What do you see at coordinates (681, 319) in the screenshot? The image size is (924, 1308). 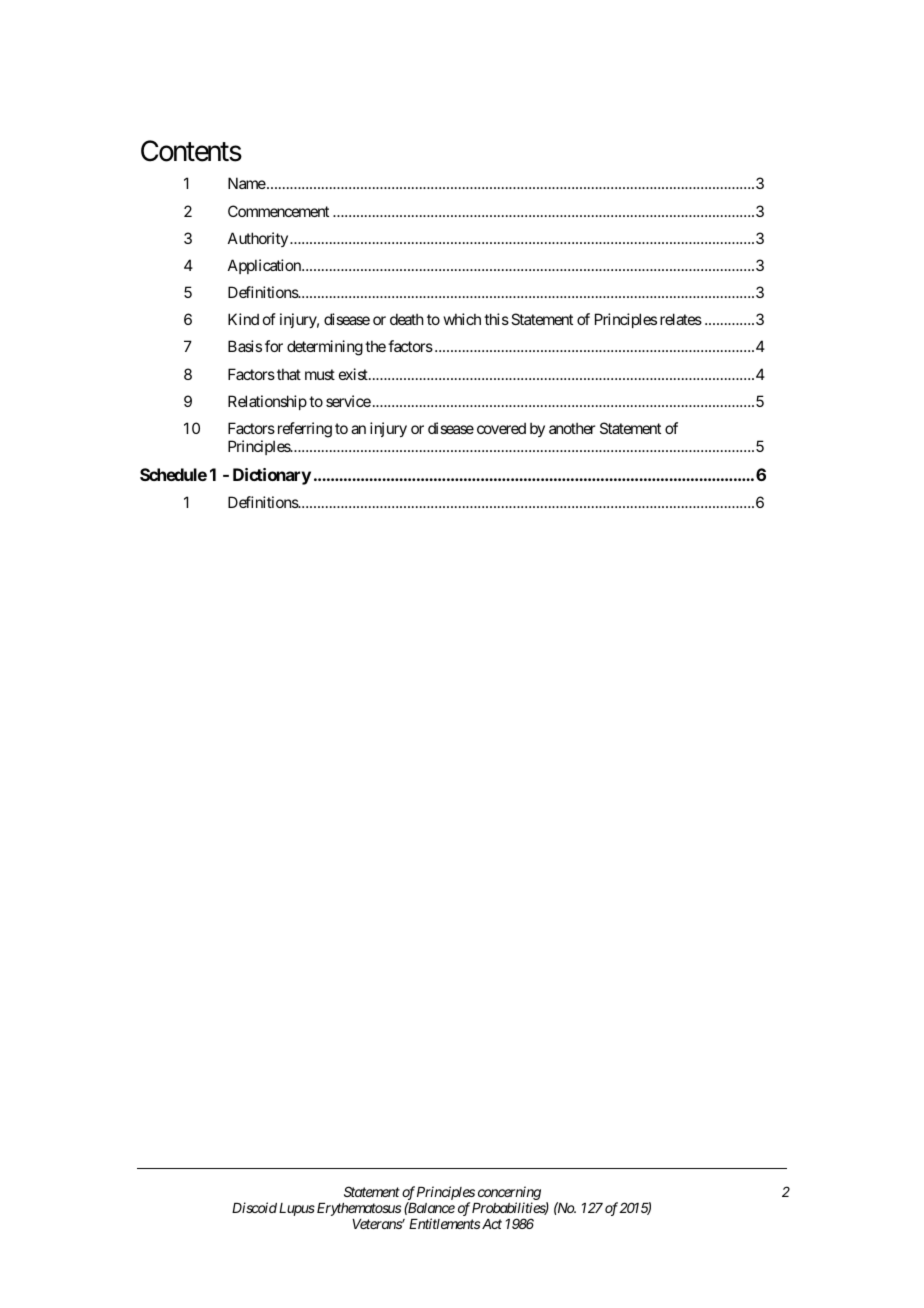 I see `relates` at bounding box center [681, 319].
